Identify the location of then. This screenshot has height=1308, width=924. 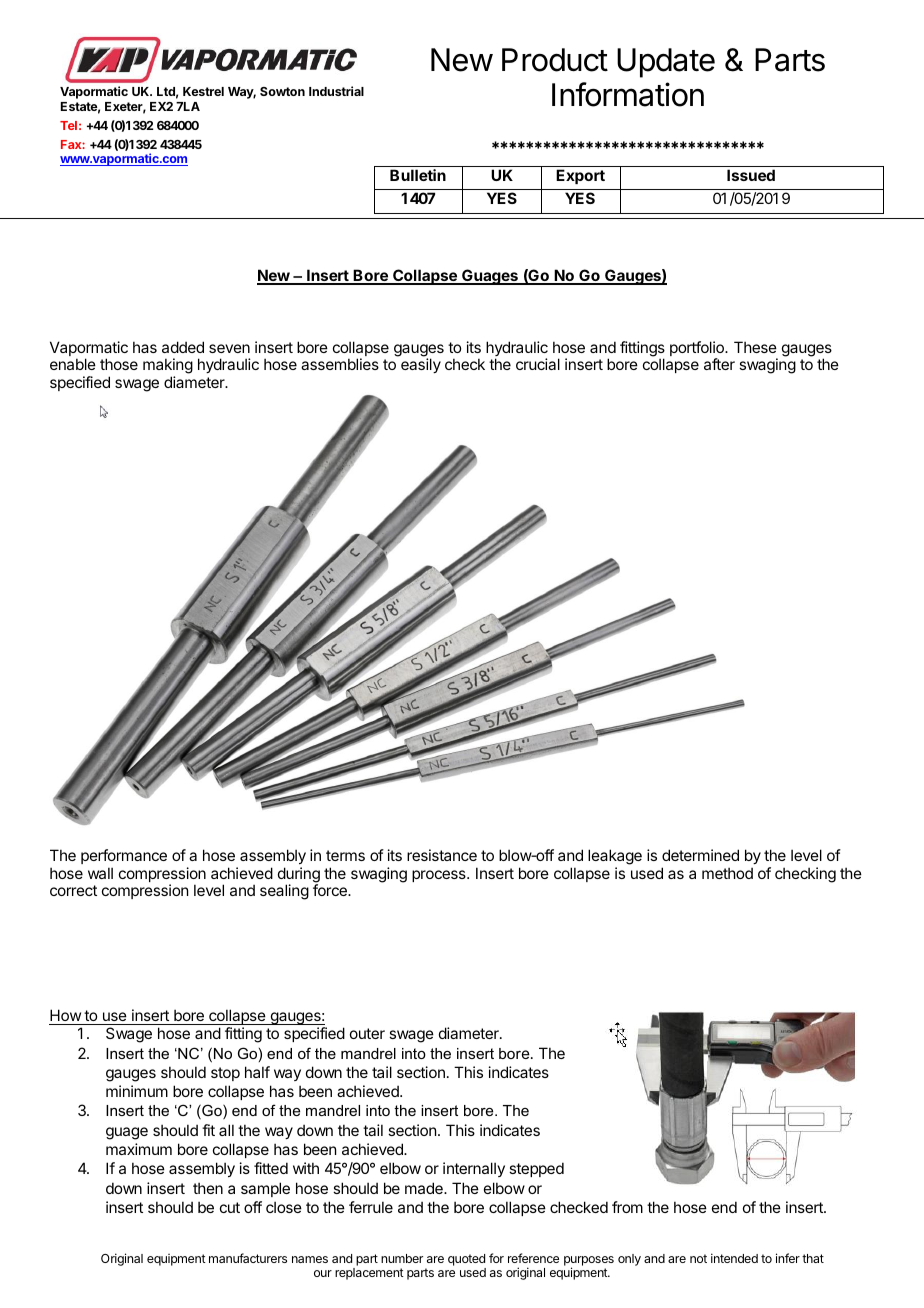
(208, 1188).
